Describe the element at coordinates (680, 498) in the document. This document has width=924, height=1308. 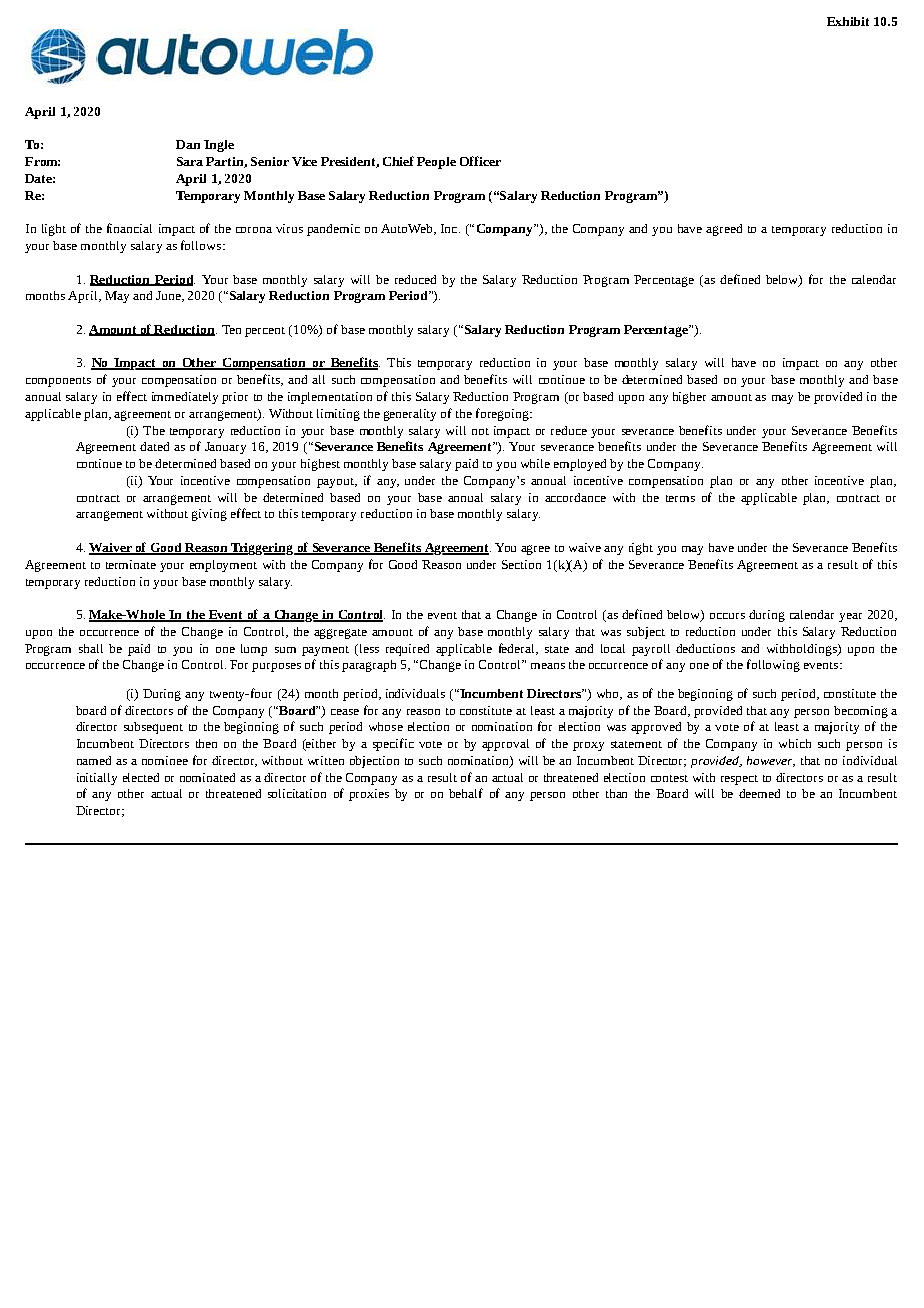
I see `terms` at that location.
